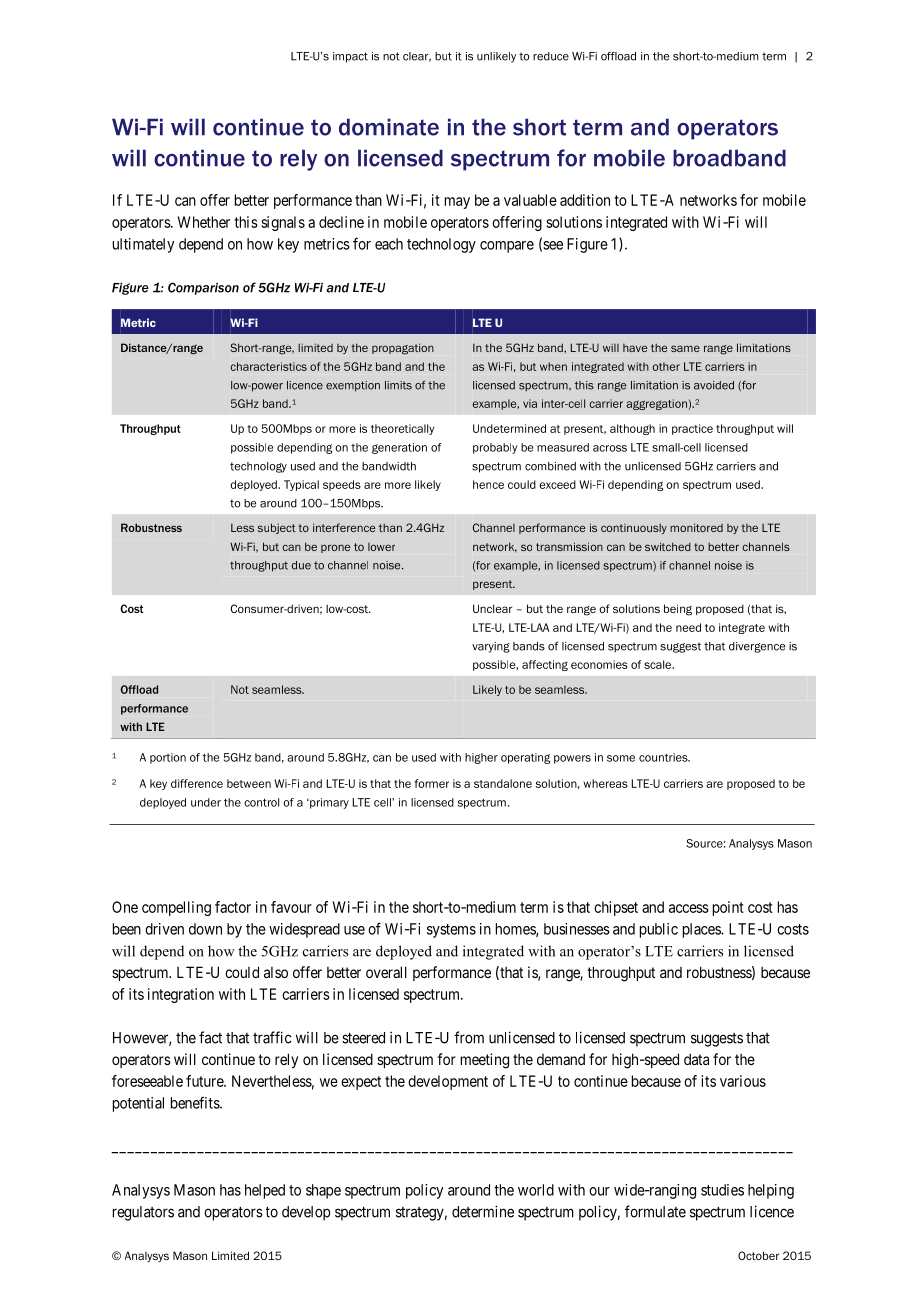 The width and height of the page is (924, 1308). I want to click on Whether, so click(204, 222).
